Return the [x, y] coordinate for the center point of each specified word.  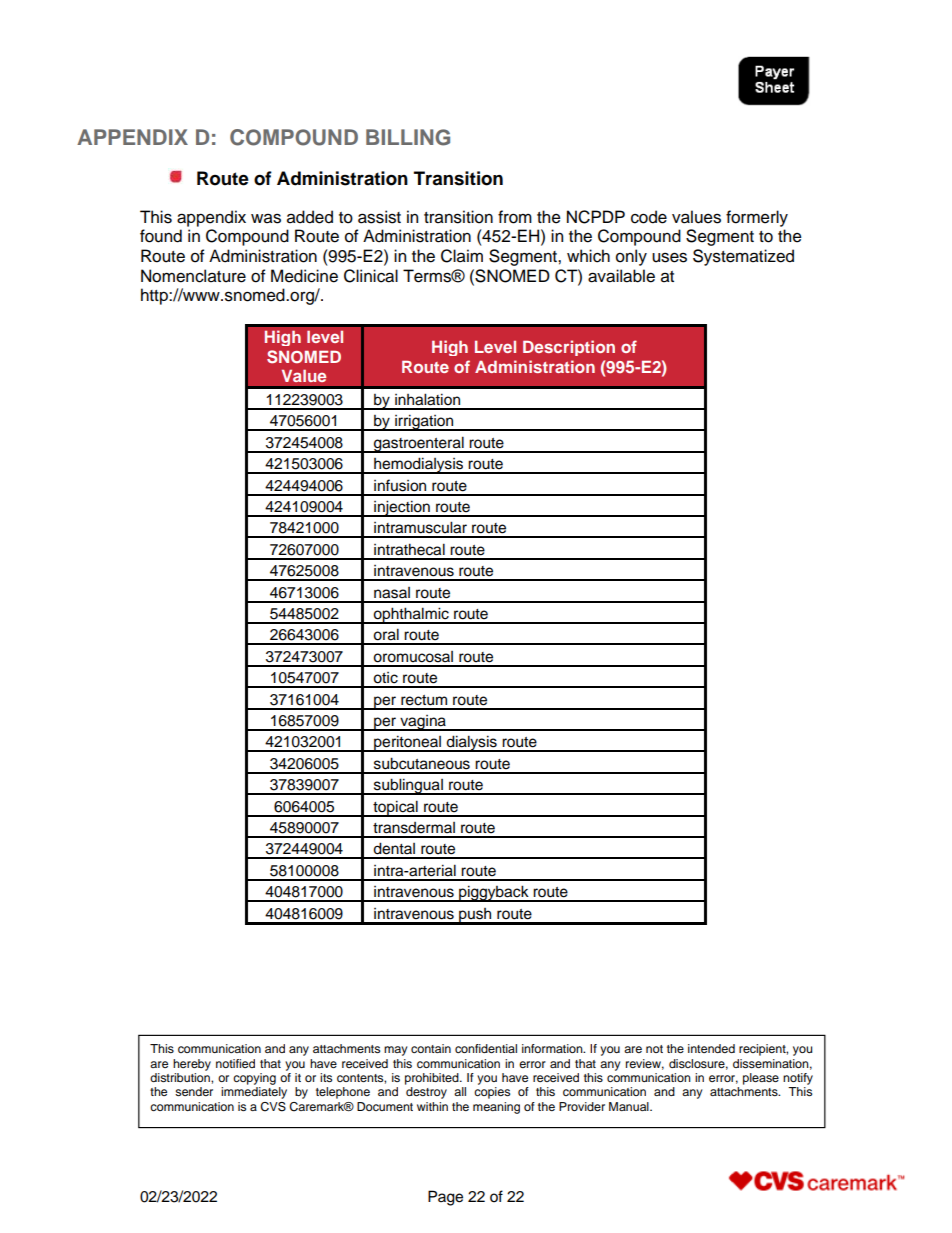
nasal [392, 593]
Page [445, 1198]
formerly [757, 218]
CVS [273, 1107]
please [761, 1079]
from [515, 217]
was [266, 219]
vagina [423, 723]
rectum [424, 700]
